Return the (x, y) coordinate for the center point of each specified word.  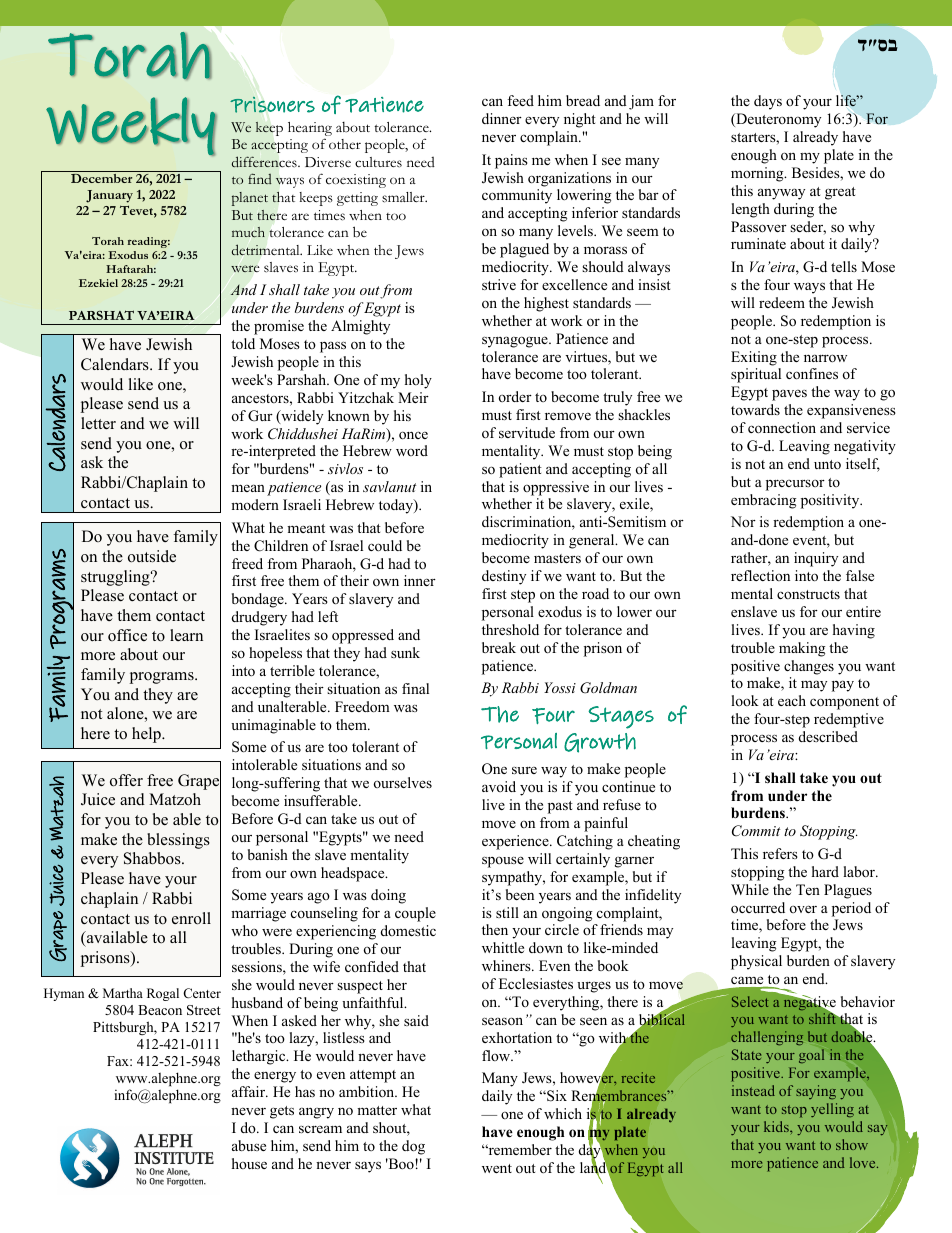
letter (98, 423)
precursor (795, 485)
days (768, 102)
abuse (249, 1145)
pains (511, 161)
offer (126, 780)
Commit (756, 831)
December (101, 178)
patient (520, 470)
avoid (499, 786)
